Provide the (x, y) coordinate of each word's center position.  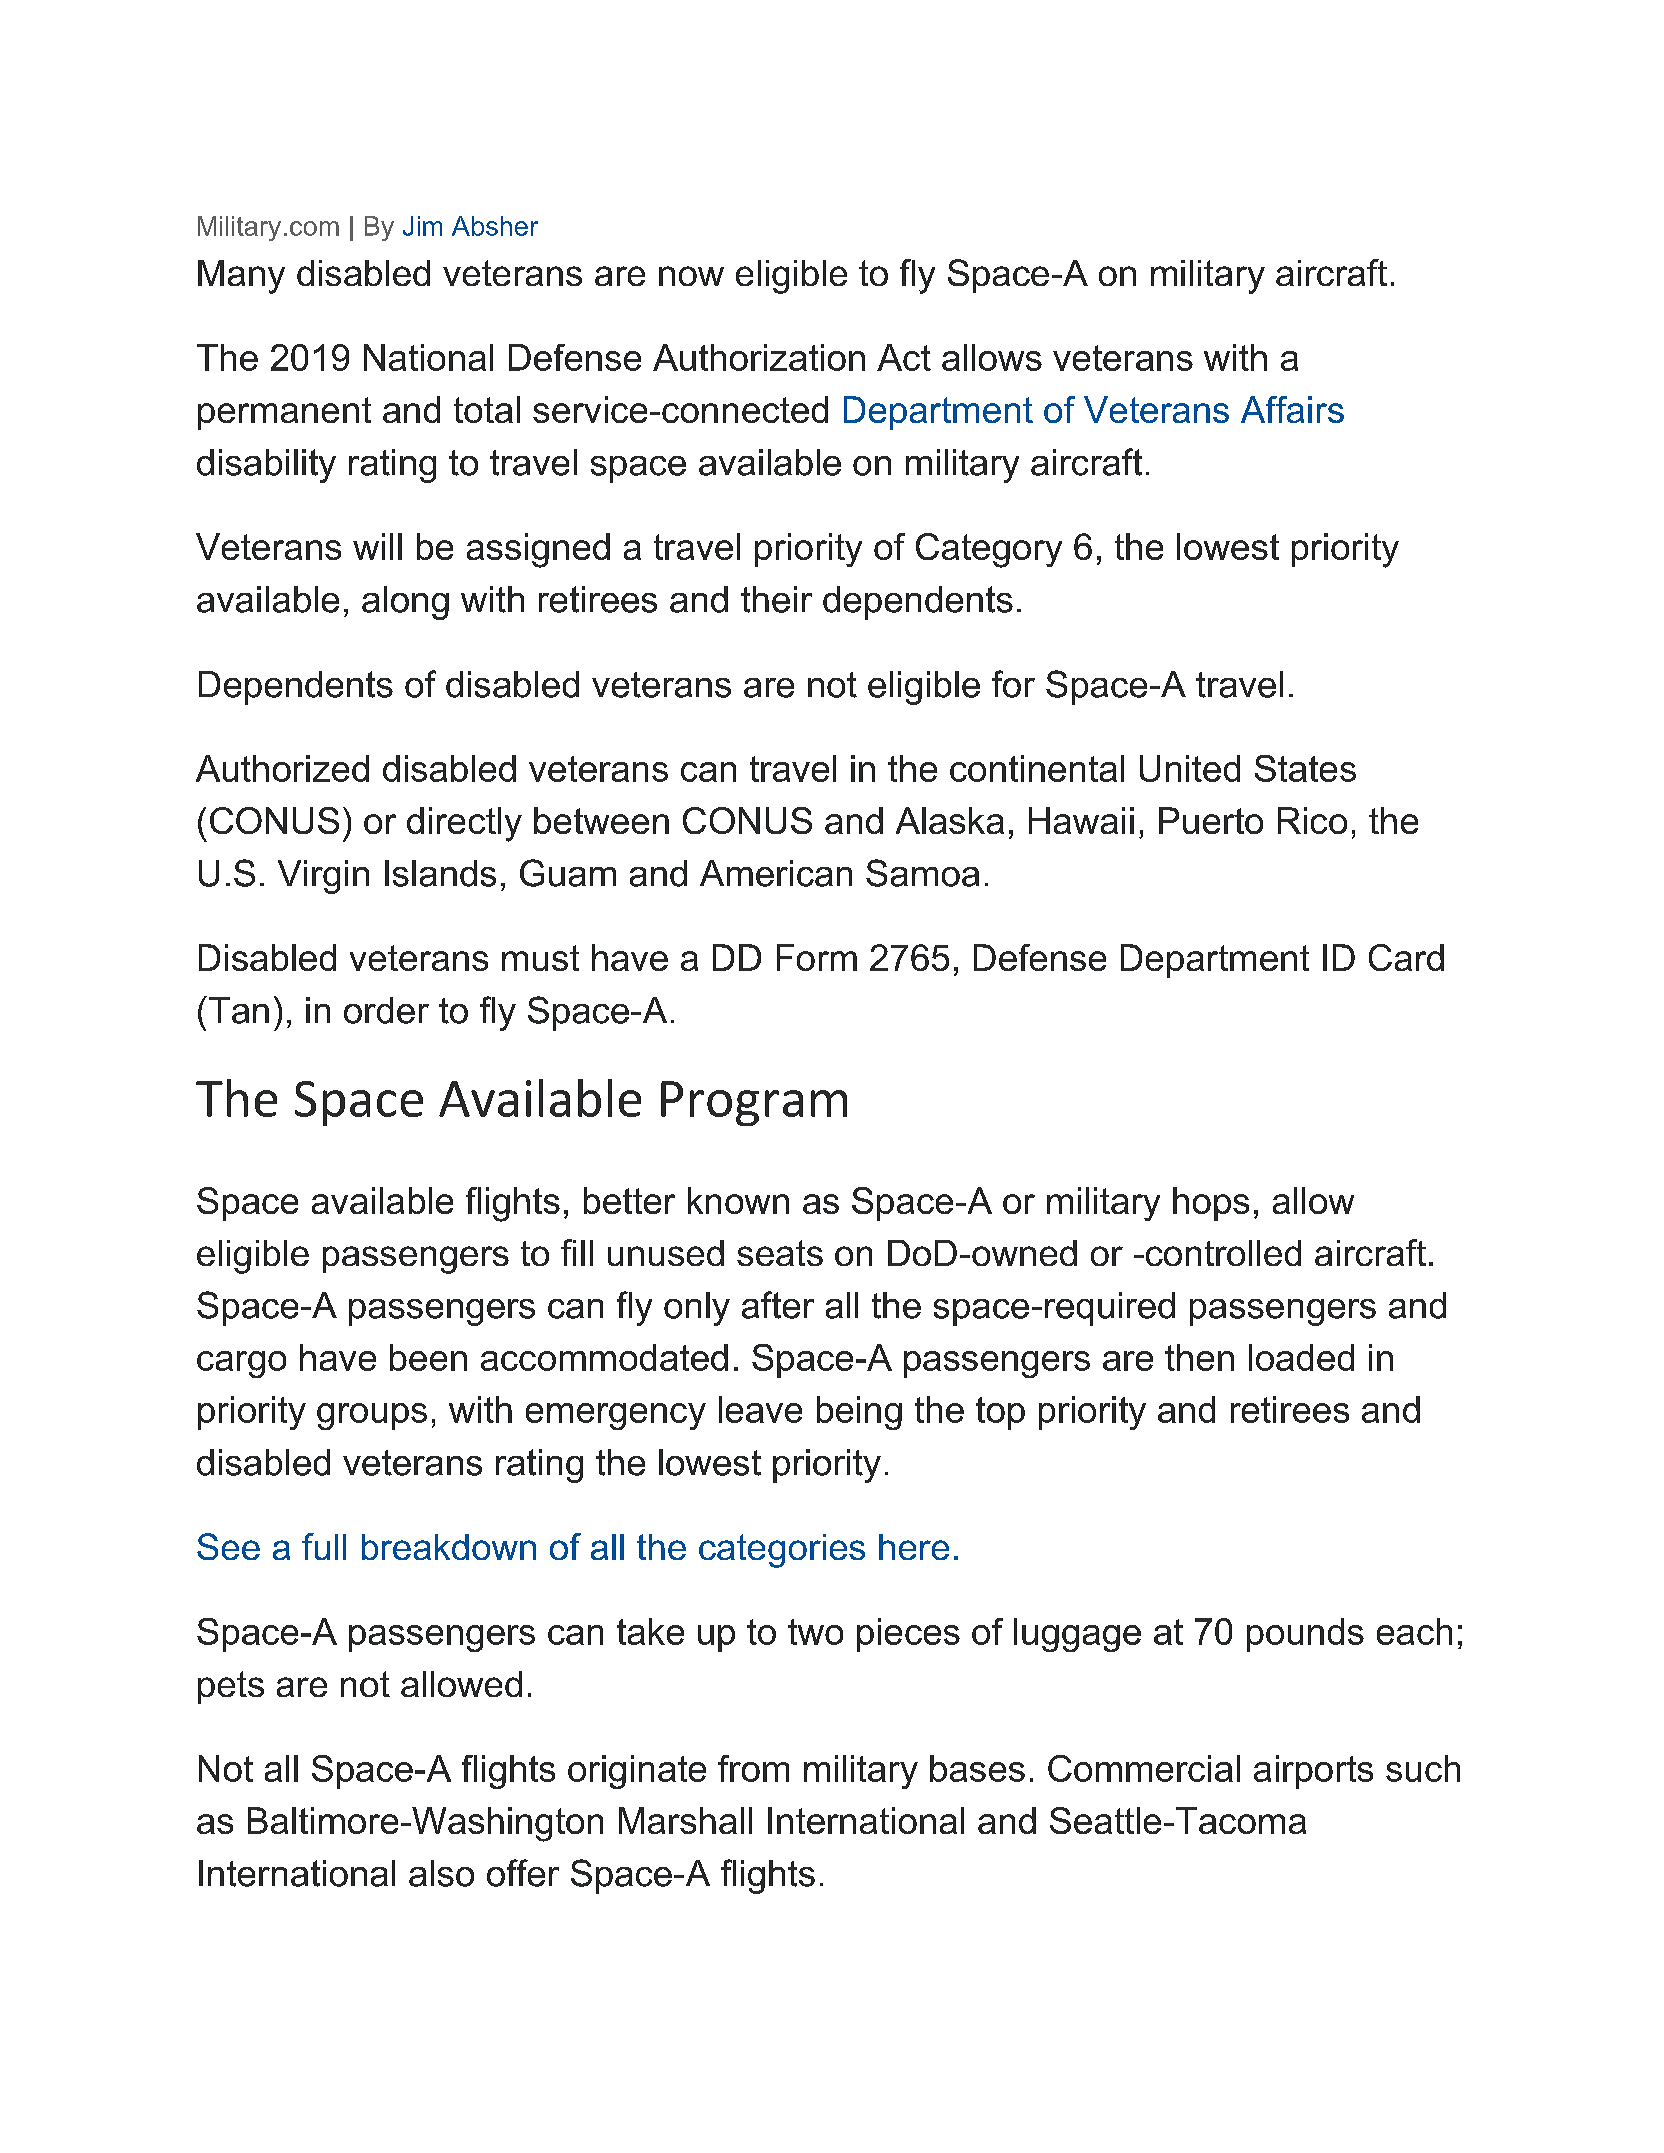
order (386, 1010)
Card (1406, 957)
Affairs (1292, 409)
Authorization (759, 357)
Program (754, 1103)
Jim (422, 226)
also (441, 1873)
